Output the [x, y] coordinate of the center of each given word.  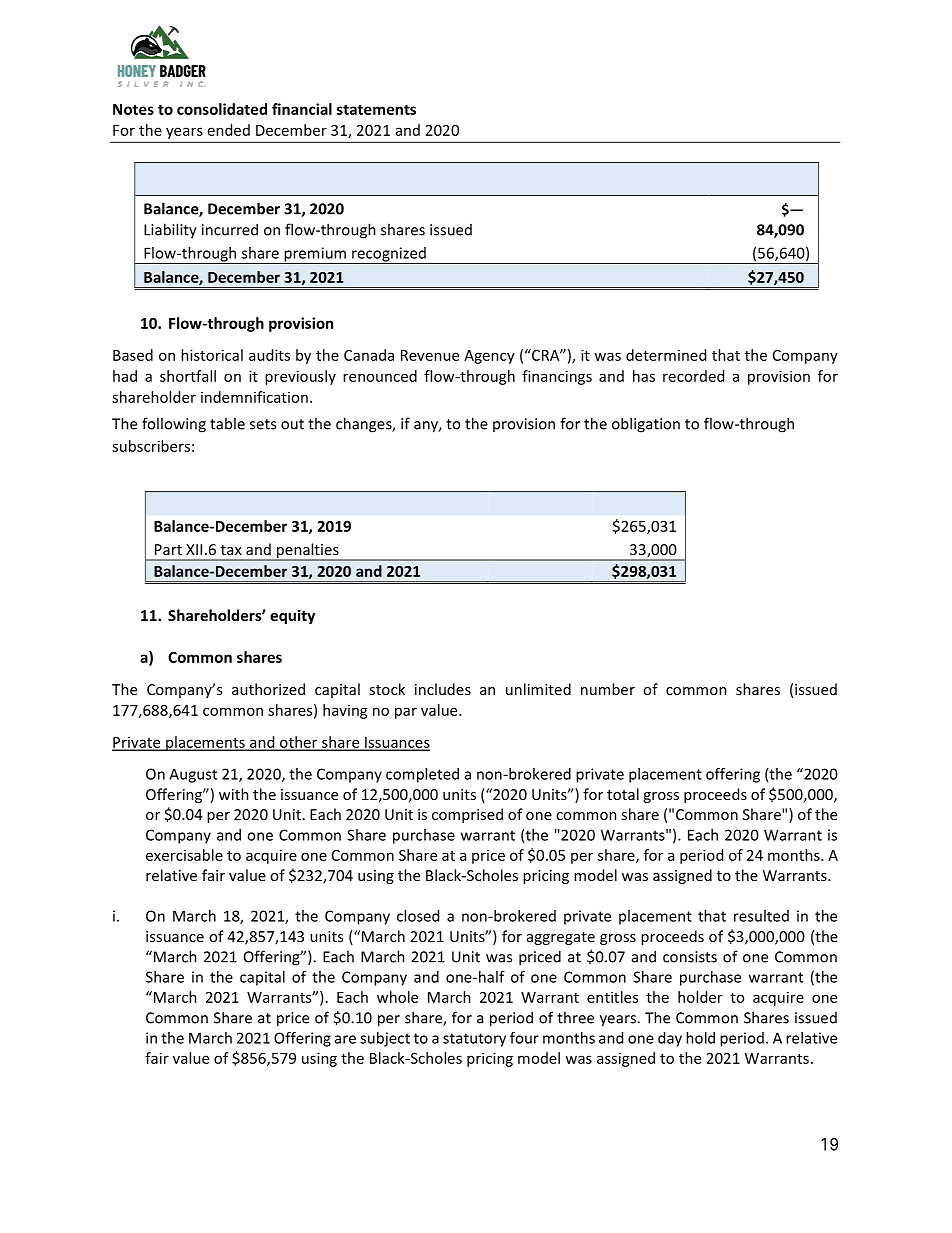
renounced [380, 376]
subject [385, 1039]
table [227, 423]
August [193, 775]
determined [666, 355]
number [608, 689]
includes [443, 689]
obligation [646, 425]
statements [376, 109]
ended [229, 130]
